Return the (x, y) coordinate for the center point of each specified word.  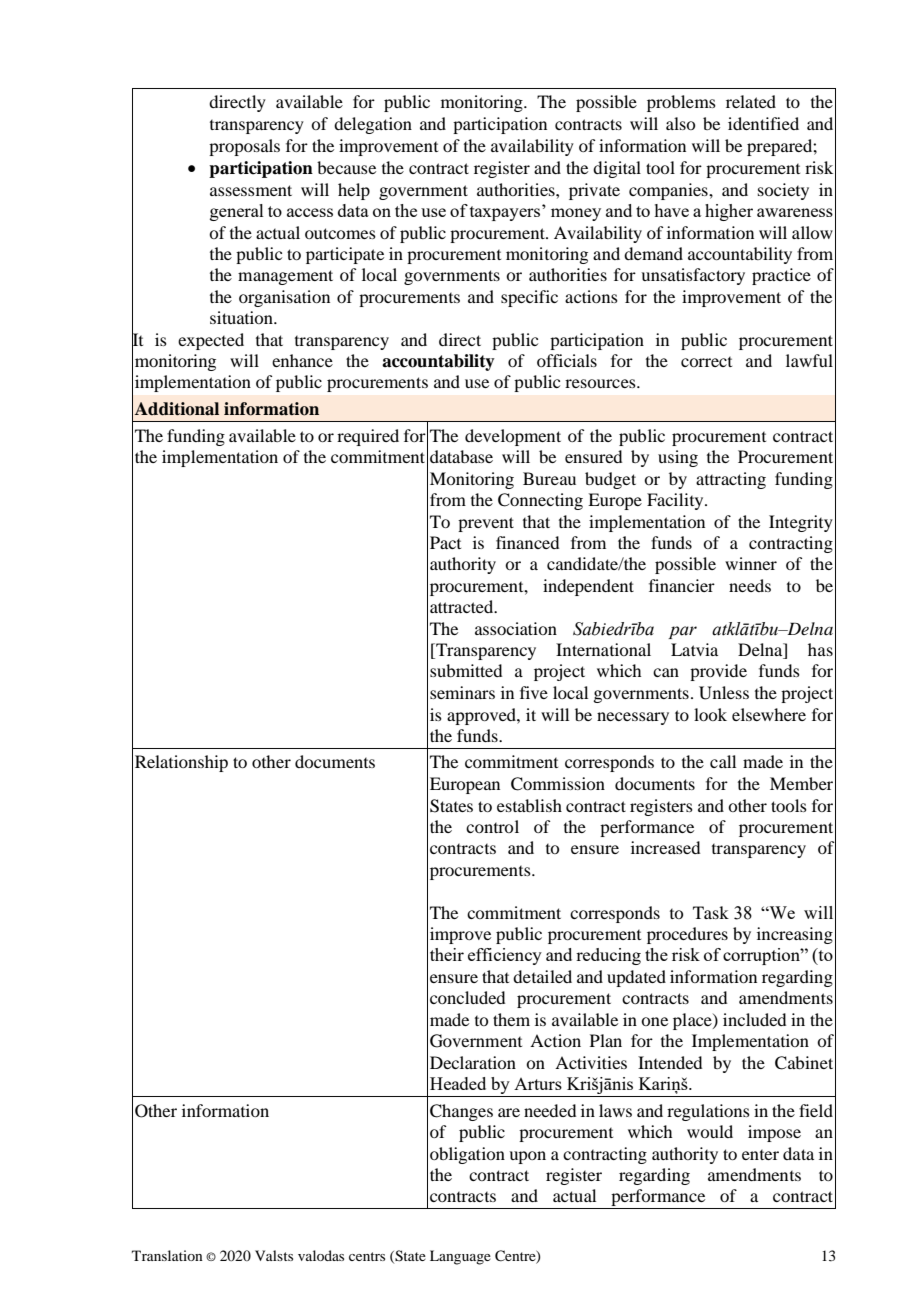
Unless (724, 693)
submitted (466, 670)
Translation (167, 1255)
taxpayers (506, 213)
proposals (244, 147)
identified (763, 123)
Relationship (181, 763)
